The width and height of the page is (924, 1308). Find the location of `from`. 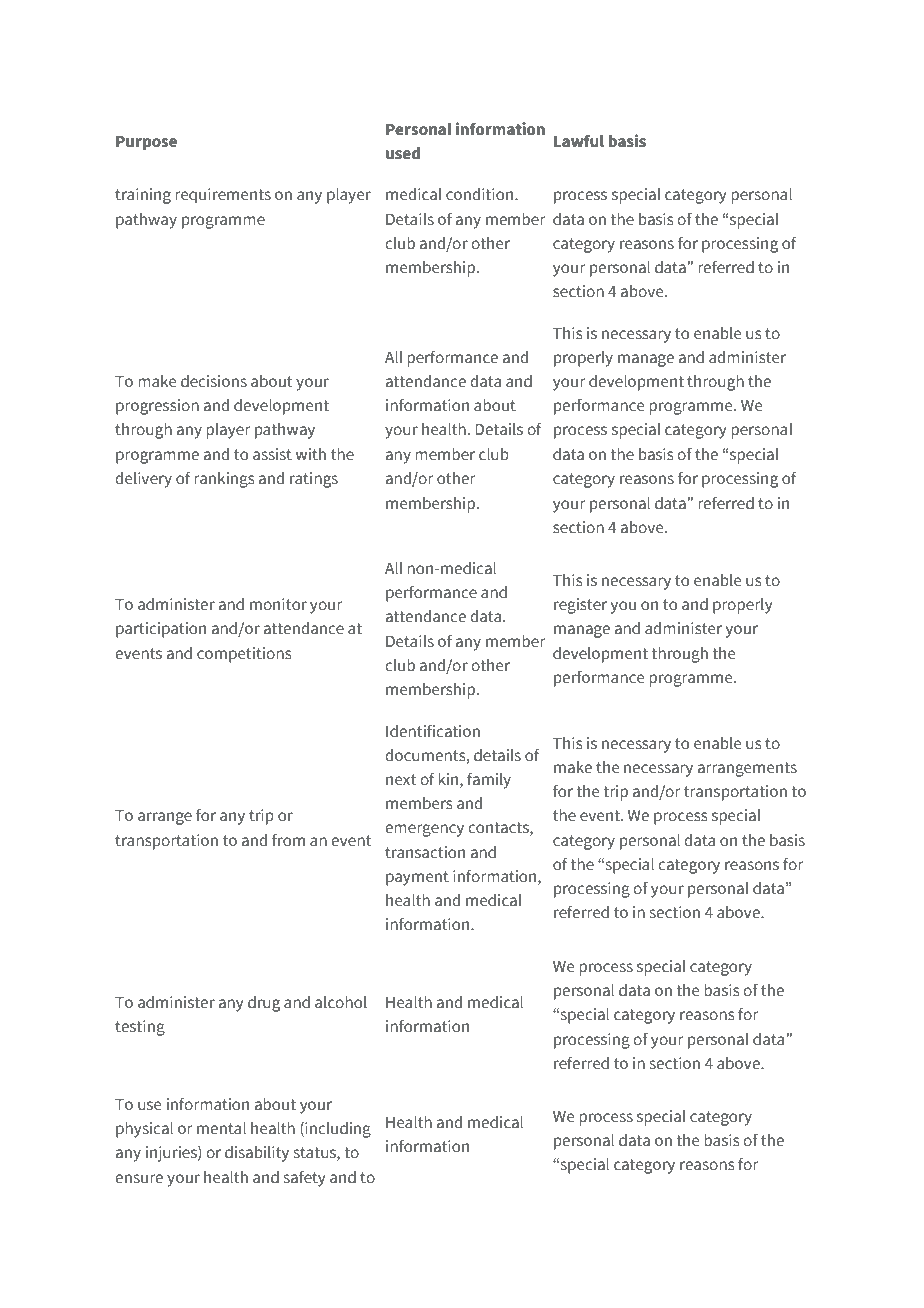

from is located at coordinates (288, 840).
